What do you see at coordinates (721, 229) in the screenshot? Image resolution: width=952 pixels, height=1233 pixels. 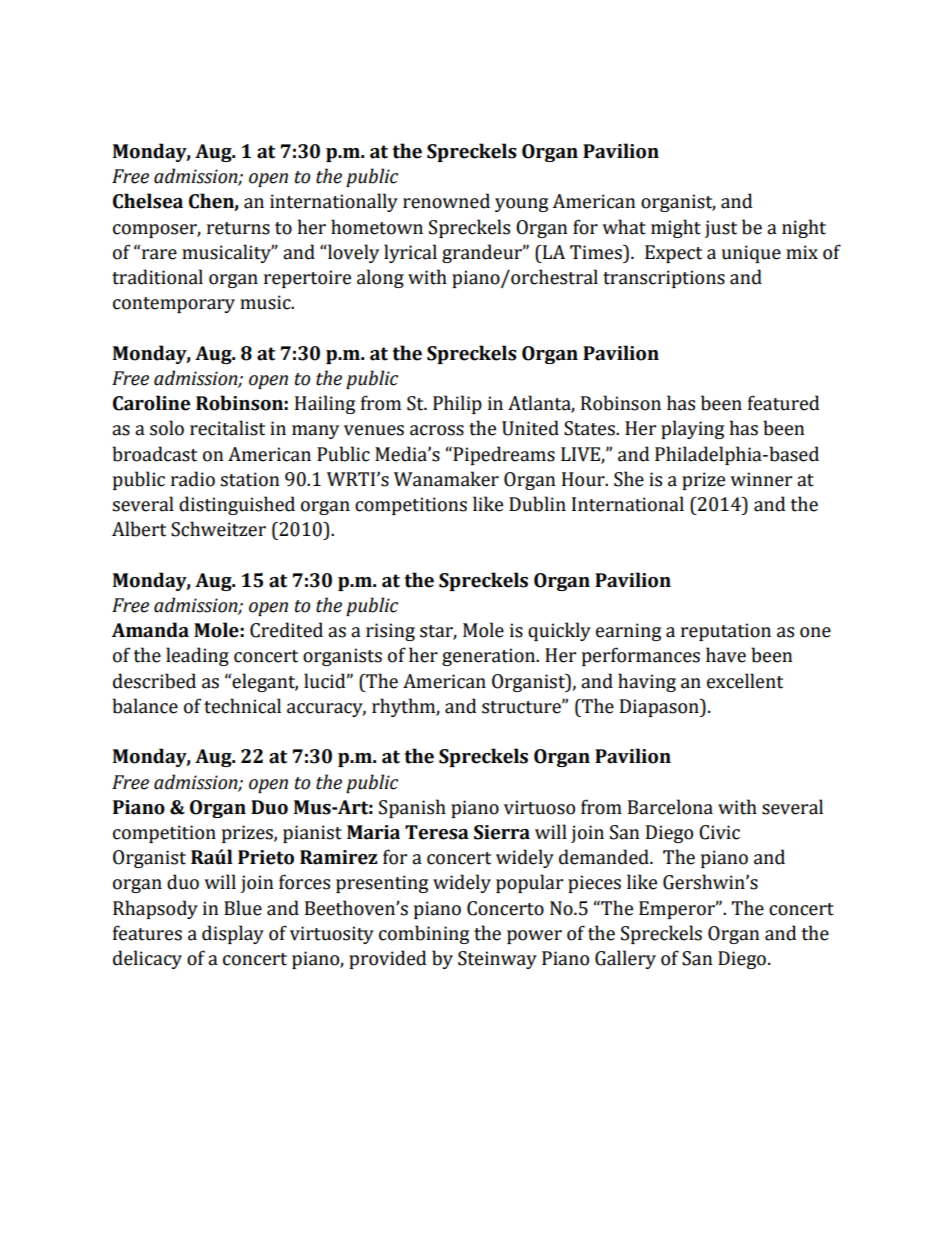 I see `just` at bounding box center [721, 229].
